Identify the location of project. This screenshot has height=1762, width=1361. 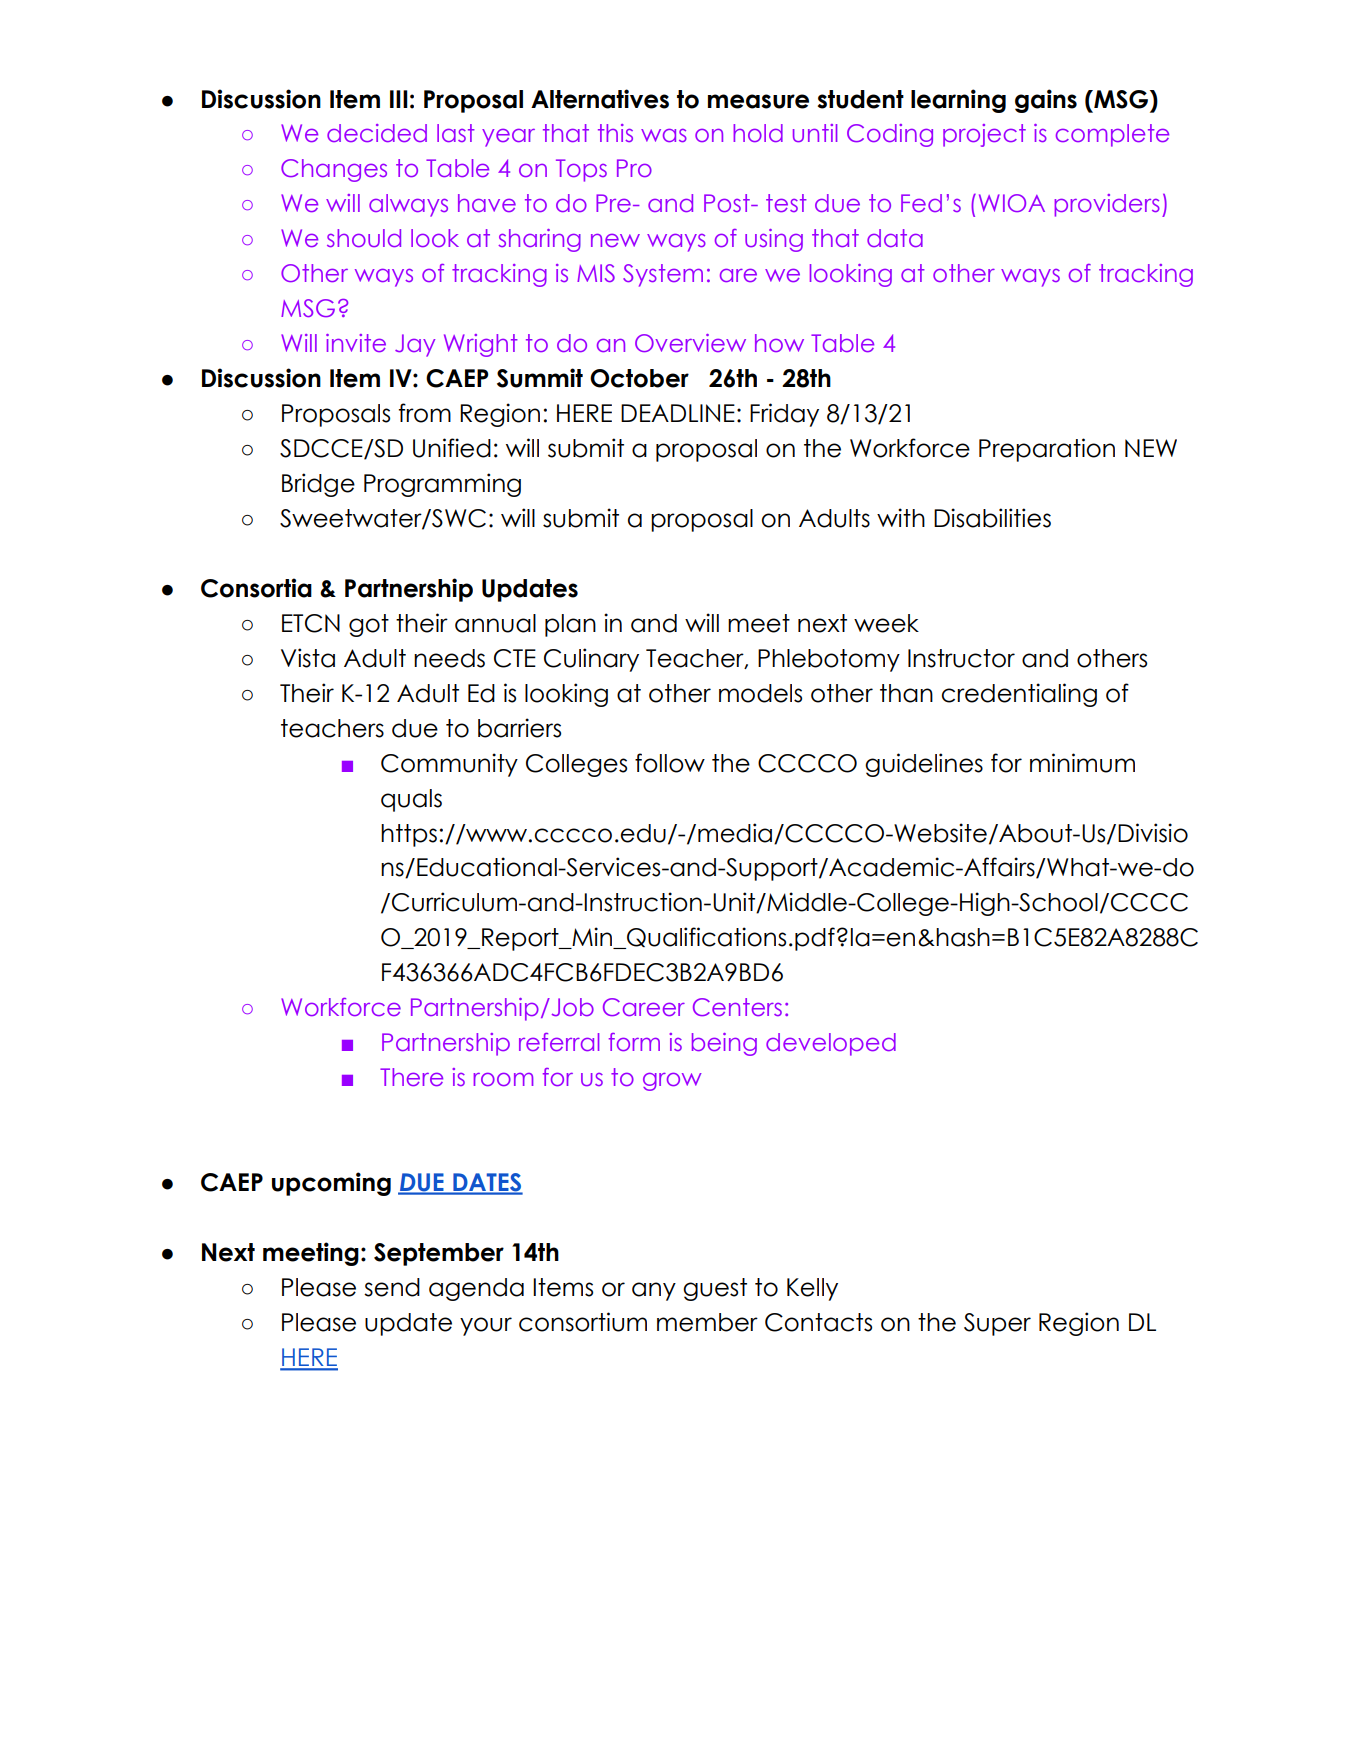
(984, 135).
